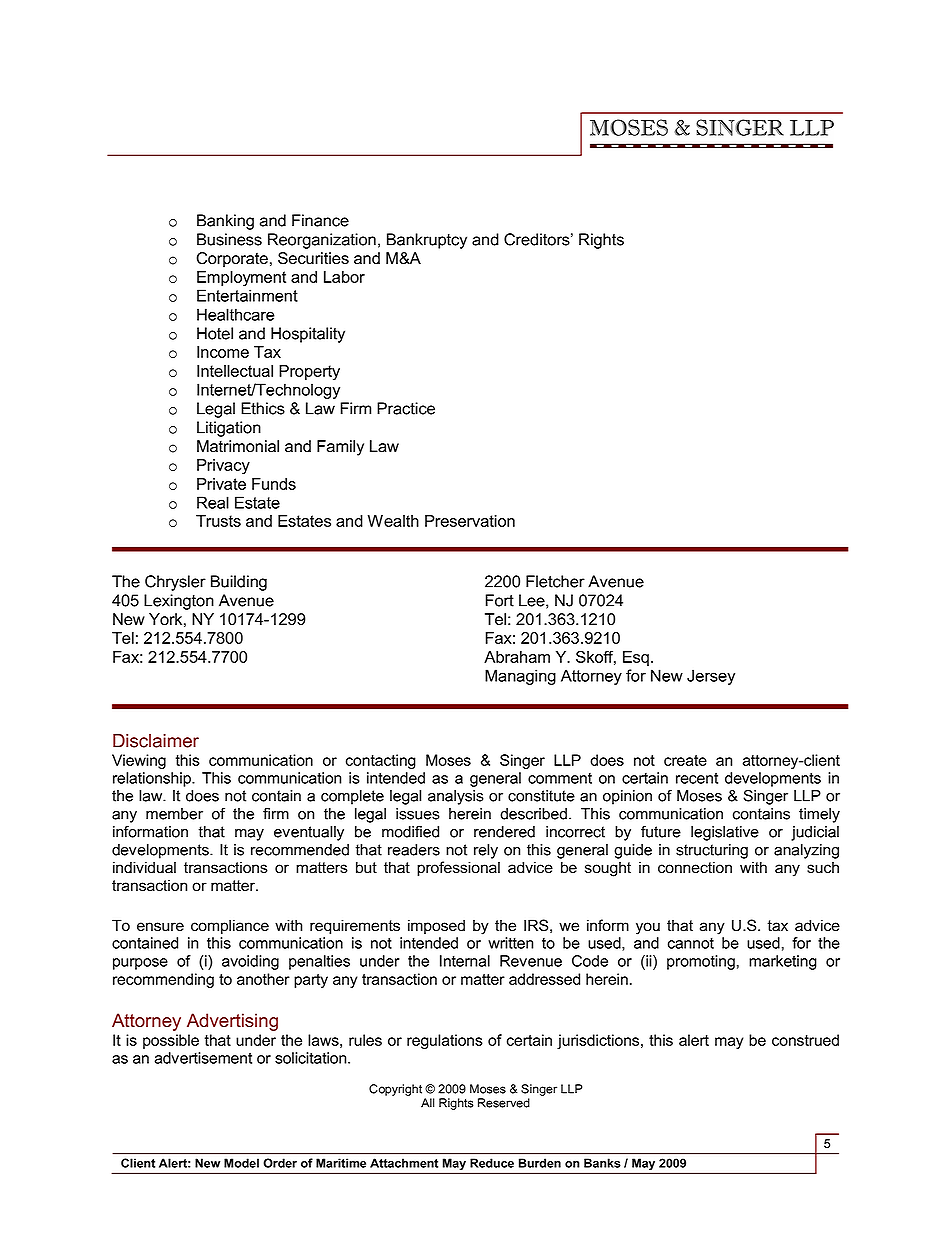 This screenshot has height=1233, width=952. What do you see at coordinates (520, 677) in the screenshot?
I see `Managing` at bounding box center [520, 677].
